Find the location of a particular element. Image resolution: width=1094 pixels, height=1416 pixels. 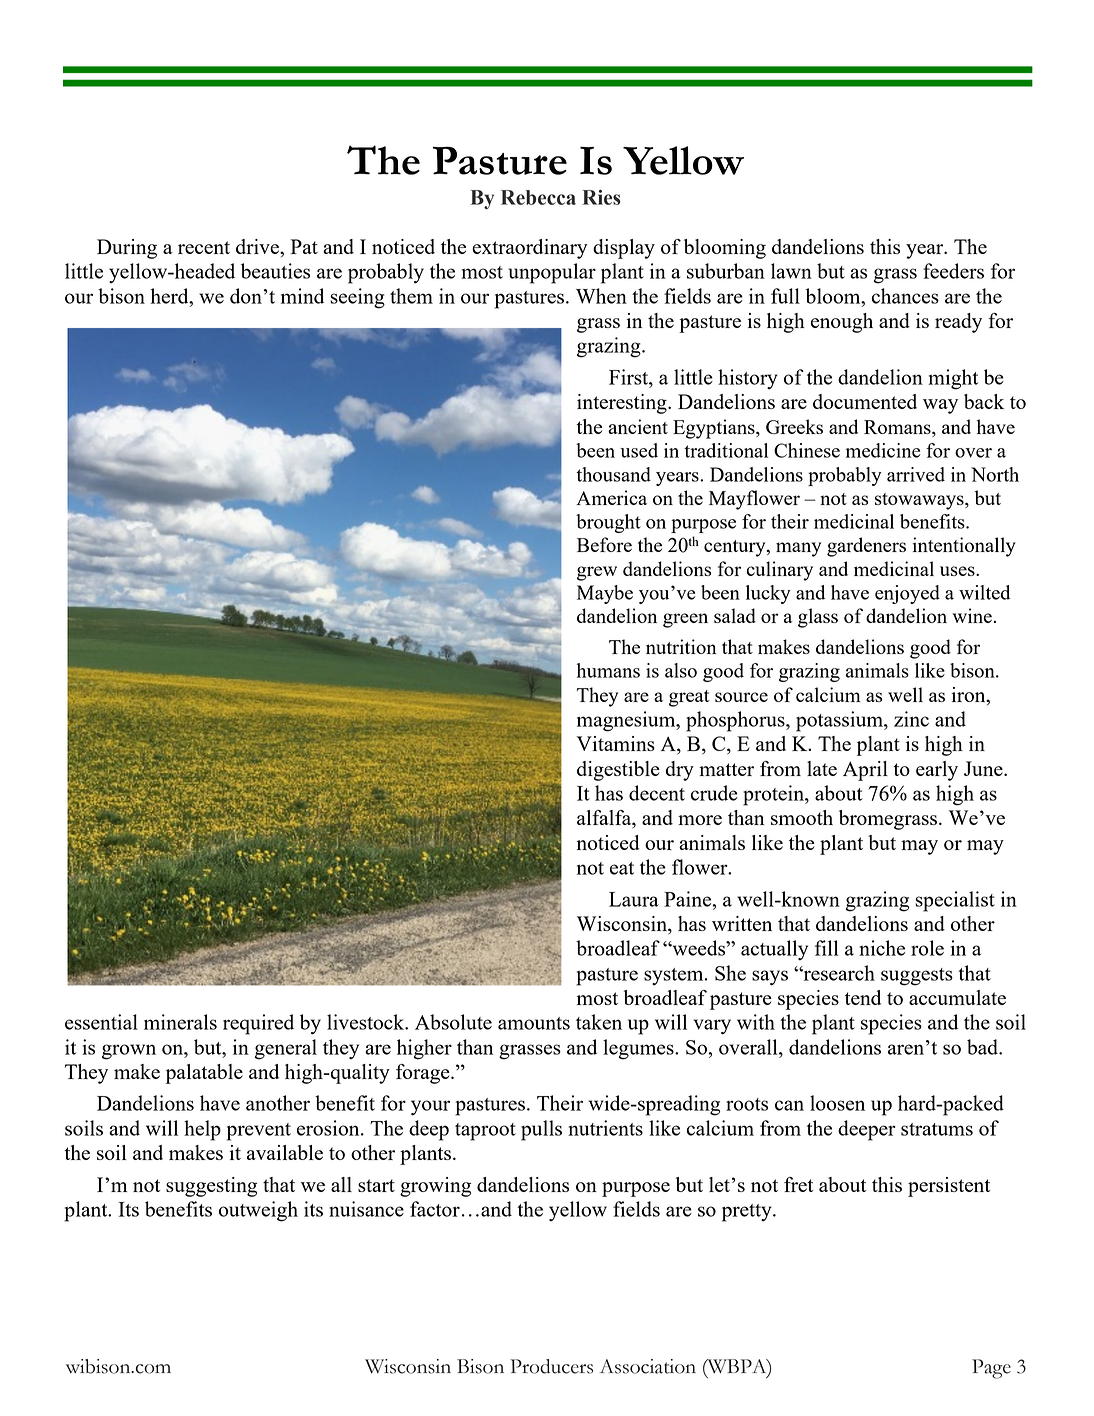

recent is located at coordinates (204, 247).
